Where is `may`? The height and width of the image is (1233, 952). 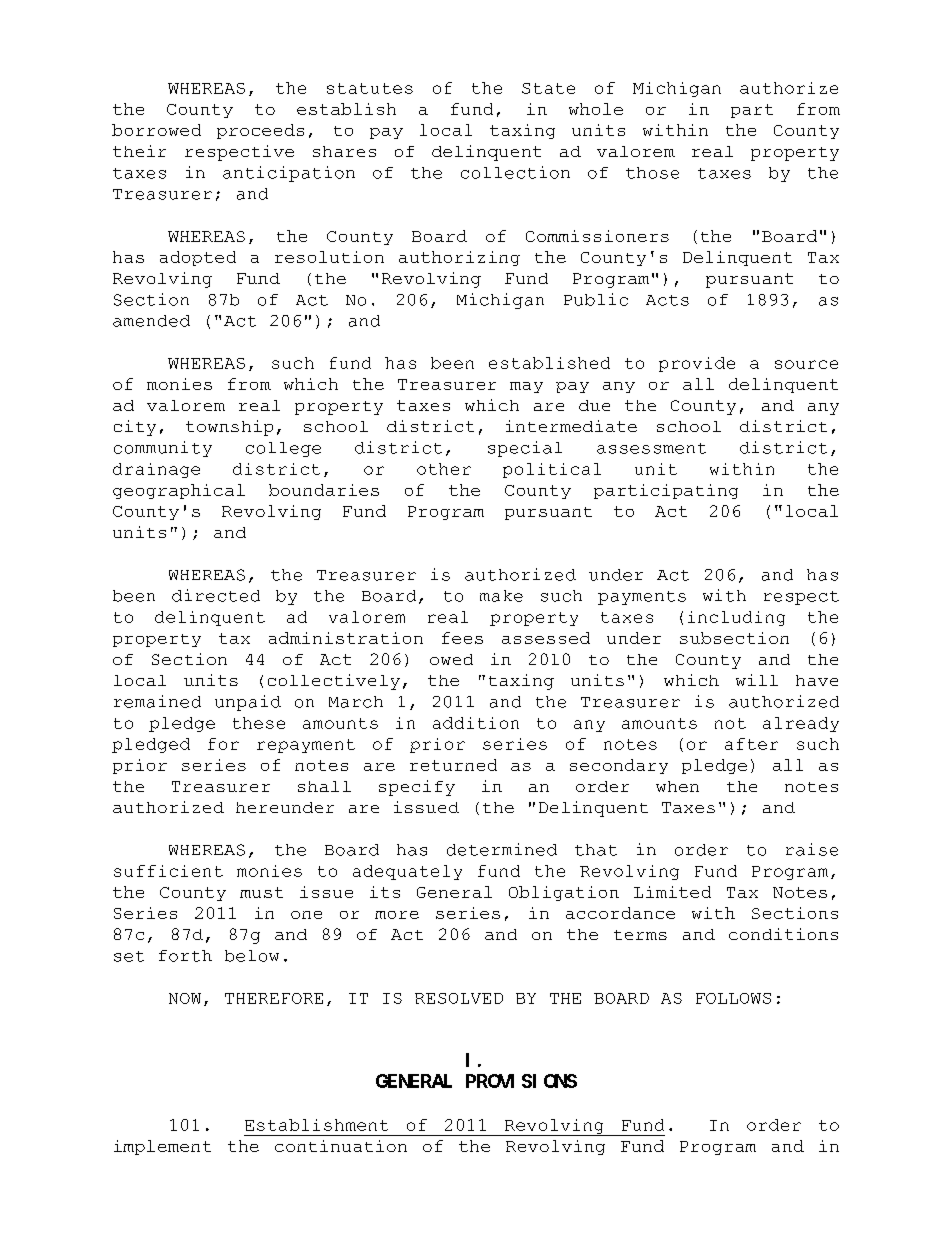 may is located at coordinates (526, 387).
